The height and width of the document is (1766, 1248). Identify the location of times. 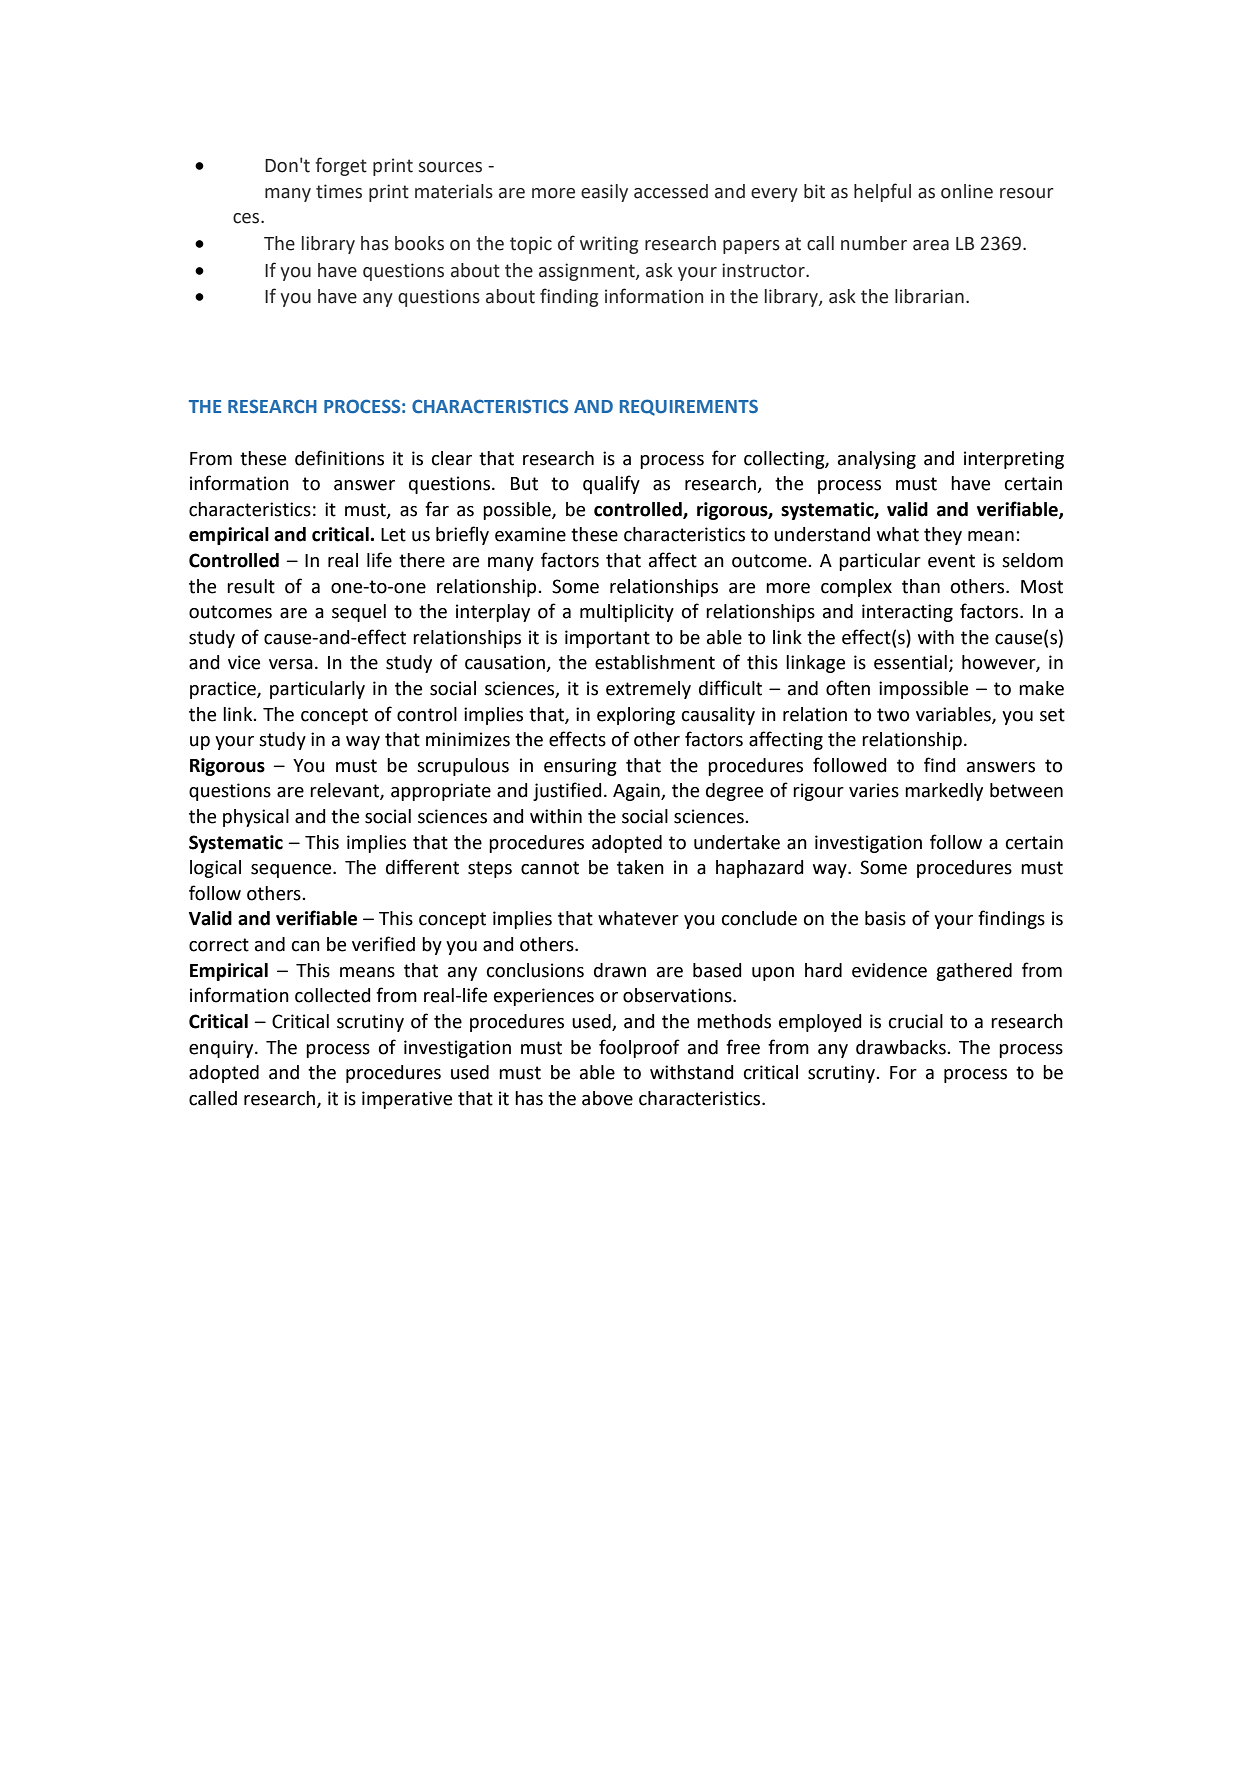
(339, 191).
